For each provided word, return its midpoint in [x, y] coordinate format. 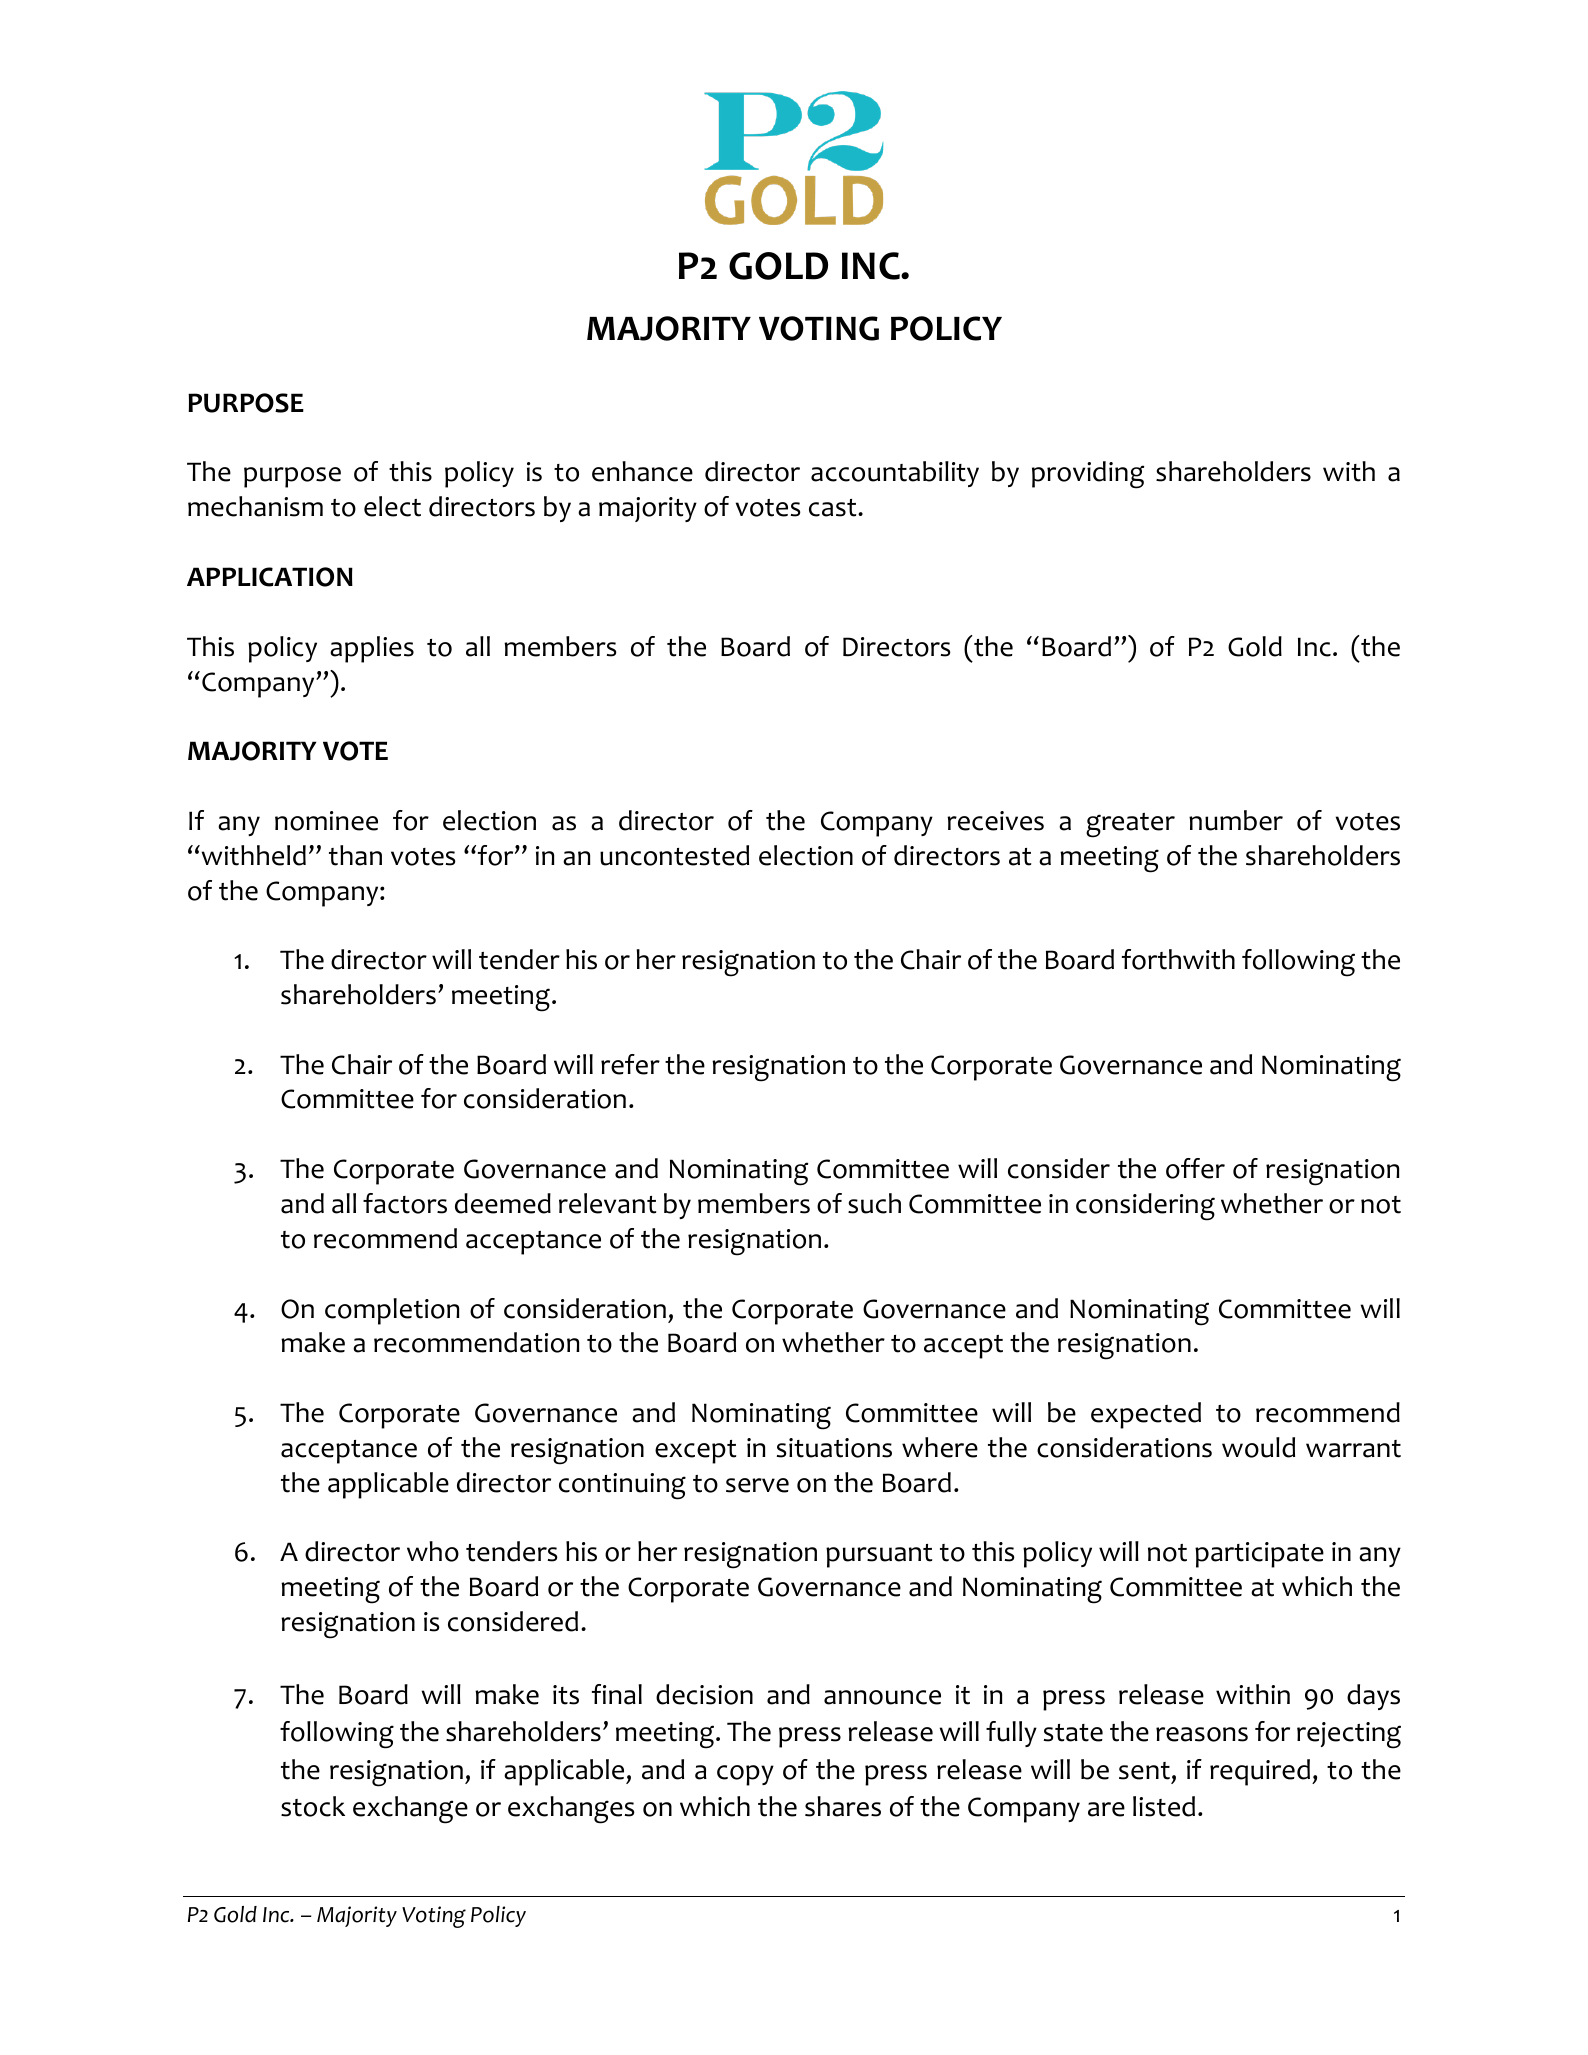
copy [745, 1775]
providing [1088, 475]
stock [313, 1806]
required [1260, 1772]
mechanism [255, 506]
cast [834, 508]
